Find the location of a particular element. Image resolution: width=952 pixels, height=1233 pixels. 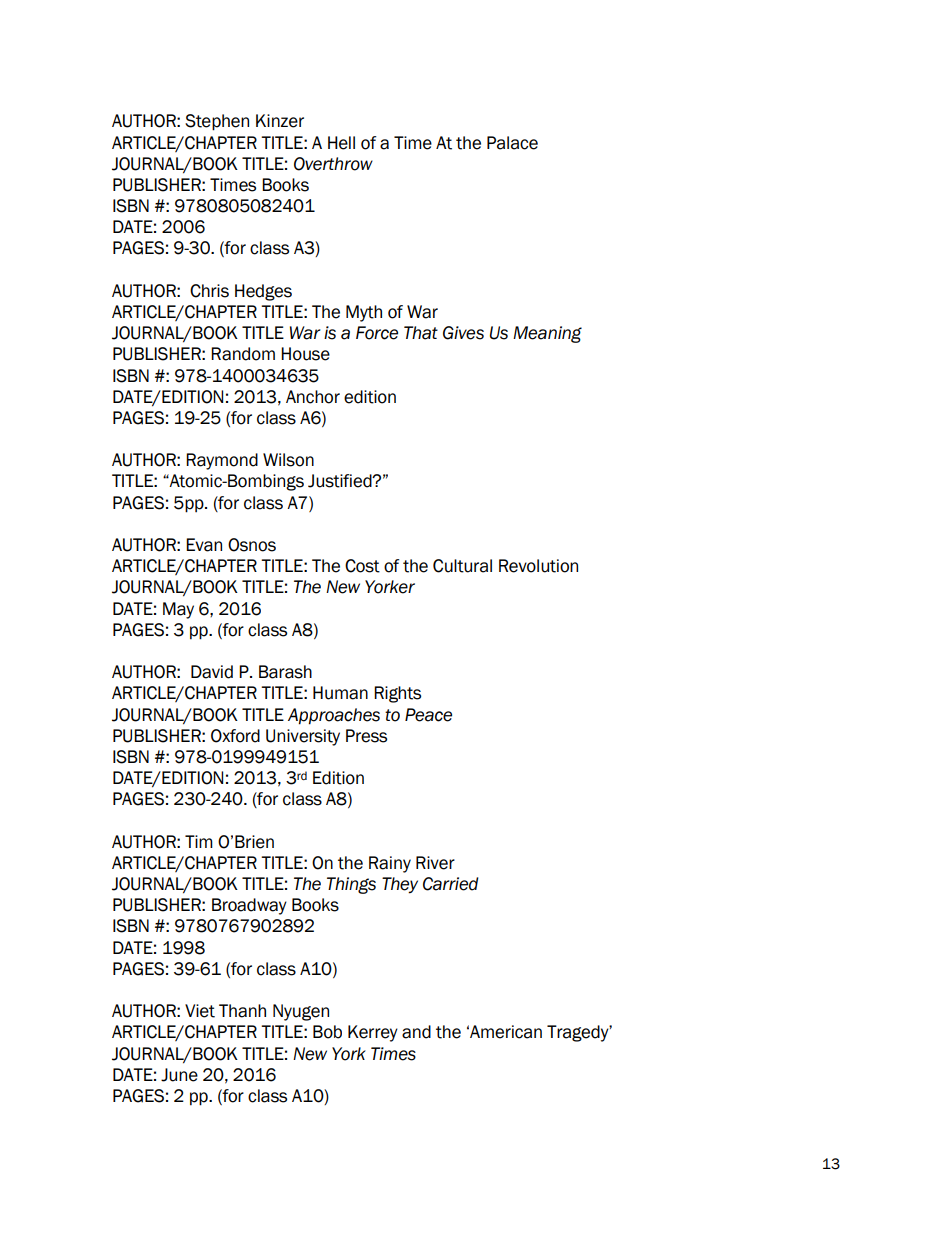

Hell is located at coordinates (341, 143).
